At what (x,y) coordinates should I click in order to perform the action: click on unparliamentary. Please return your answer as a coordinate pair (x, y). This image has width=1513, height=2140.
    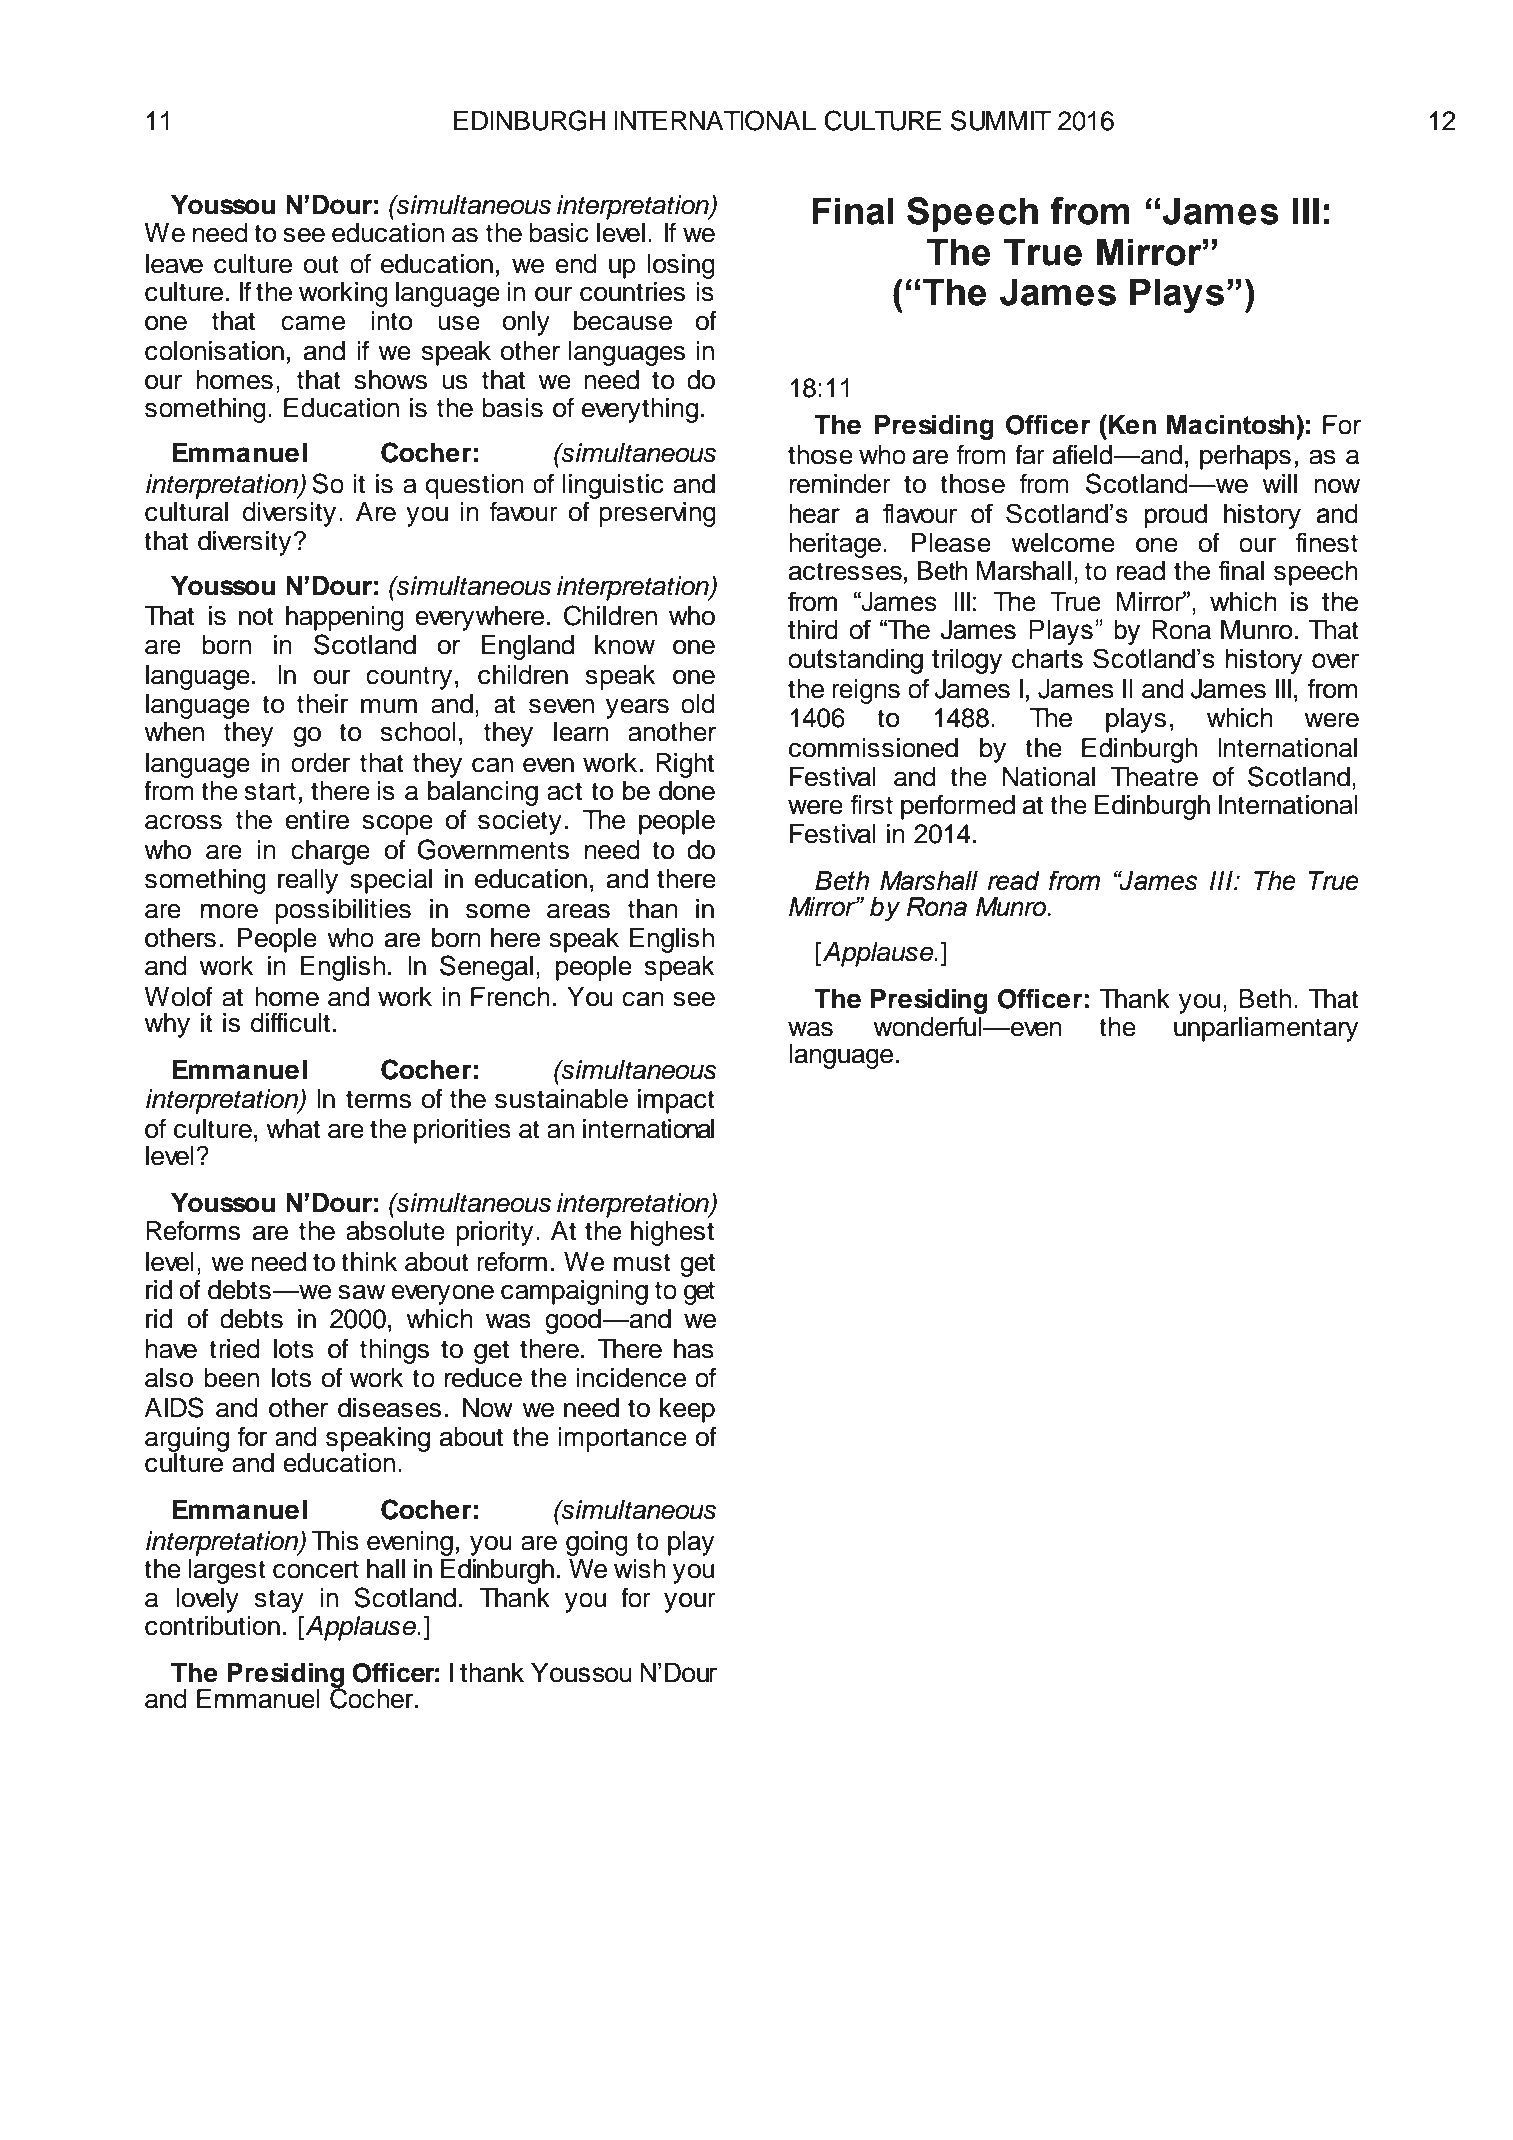
    Looking at the image, I should click on (1266, 1029).
